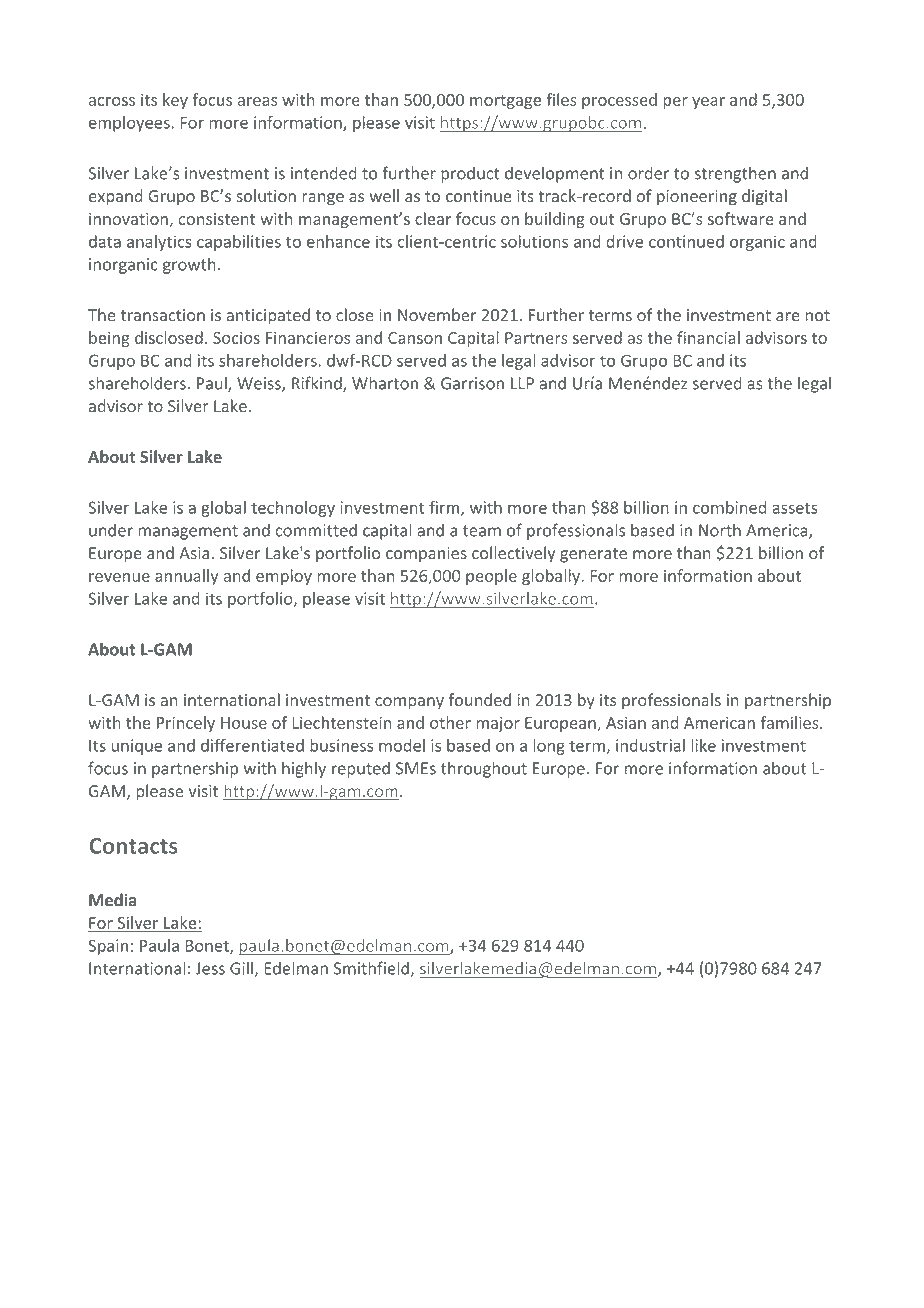 This page has width=924, height=1308. What do you see at coordinates (437, 314) in the page?
I see `November` at bounding box center [437, 314].
